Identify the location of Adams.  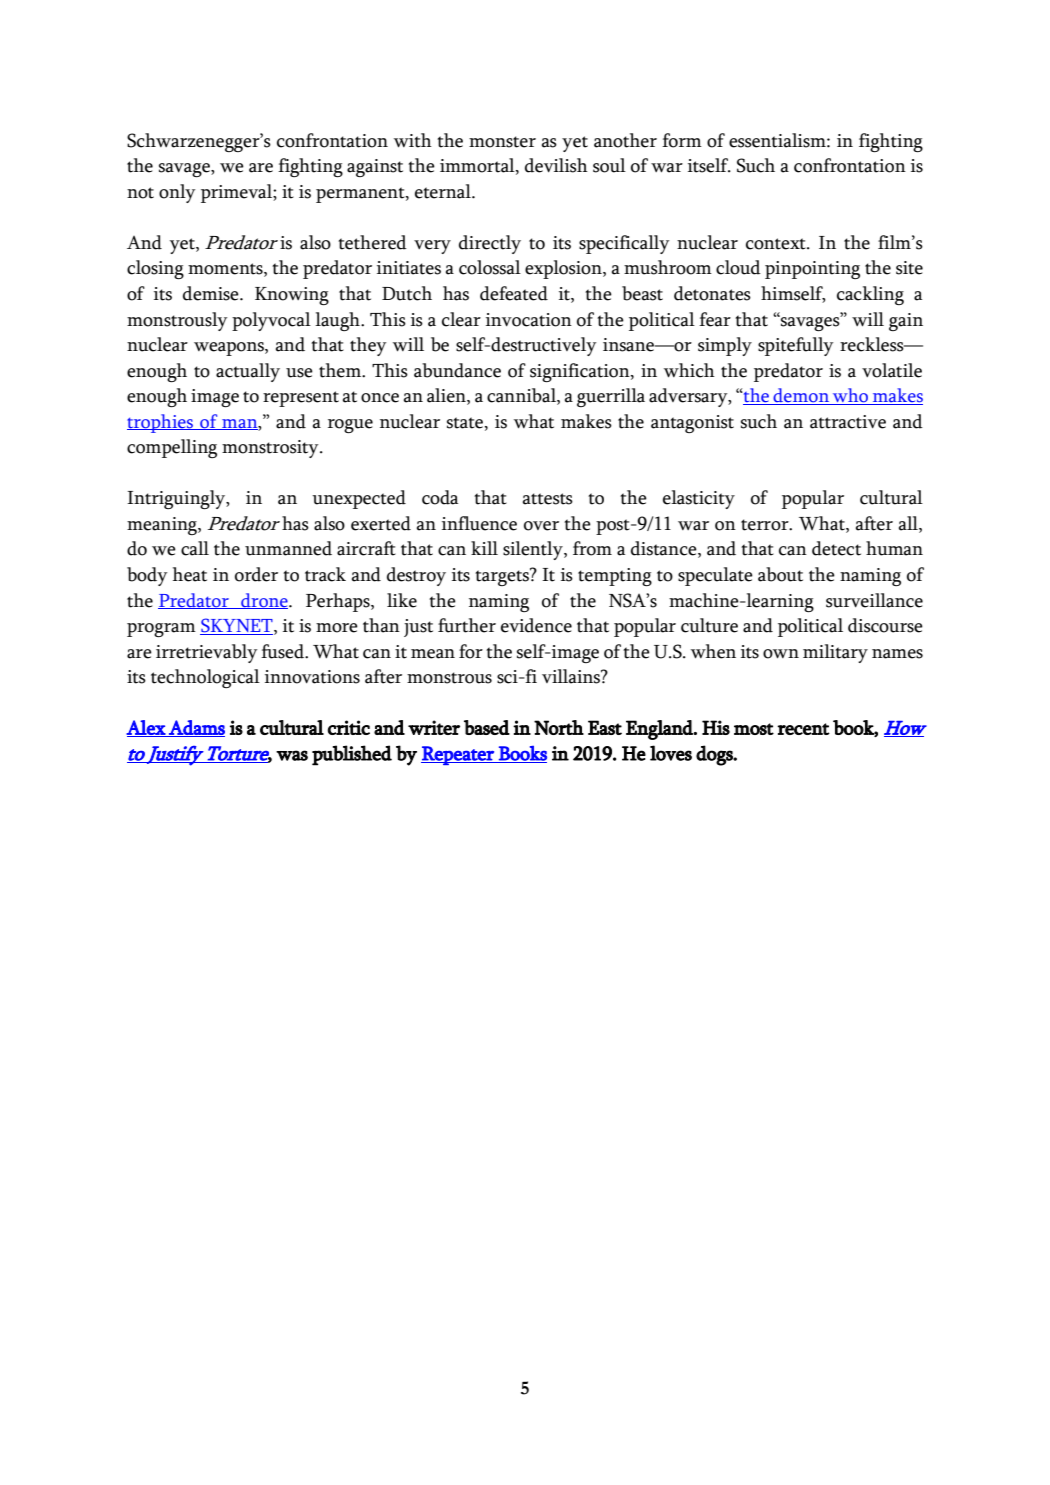
(196, 728).
